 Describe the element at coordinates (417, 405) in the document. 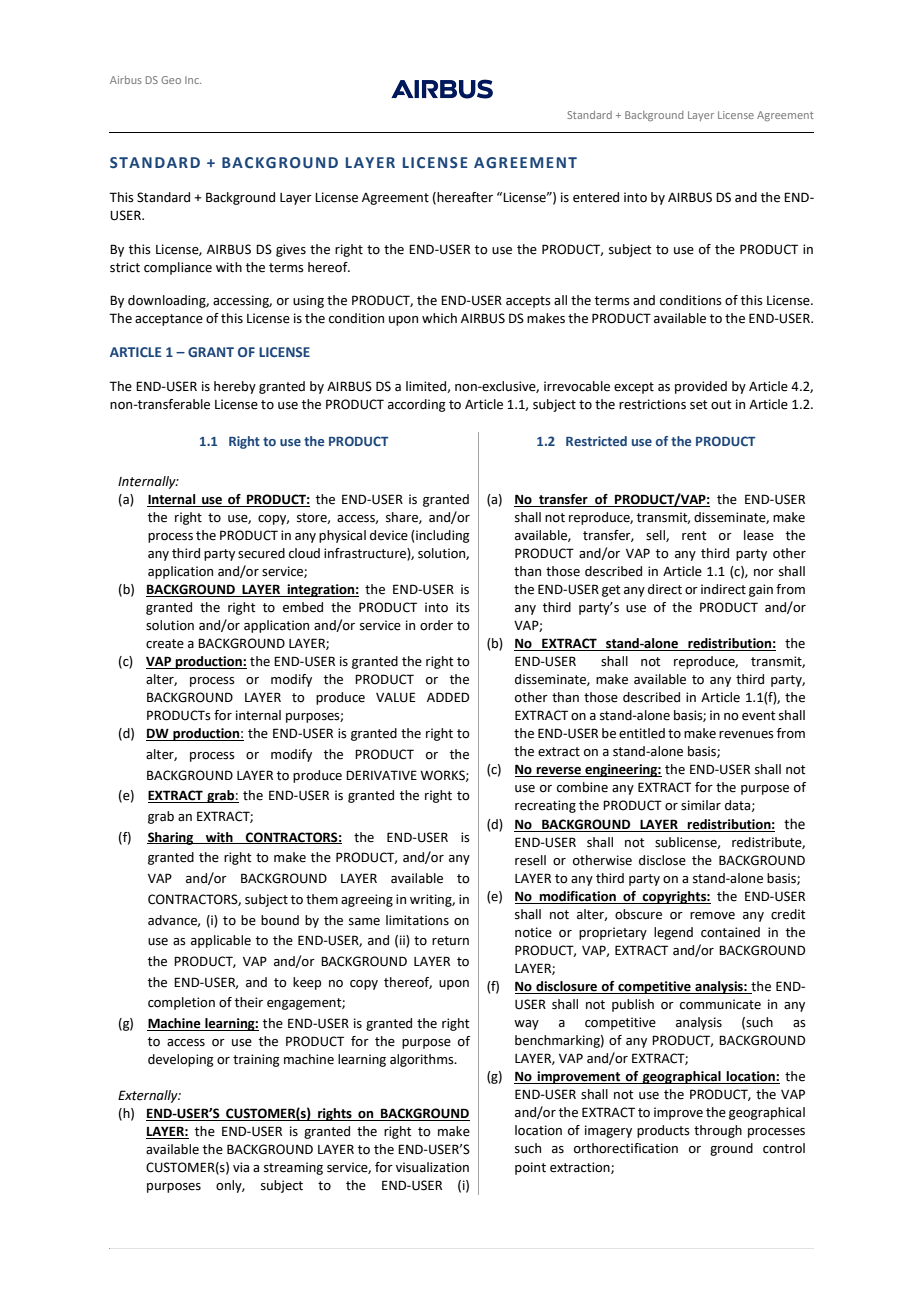

I see `according` at that location.
